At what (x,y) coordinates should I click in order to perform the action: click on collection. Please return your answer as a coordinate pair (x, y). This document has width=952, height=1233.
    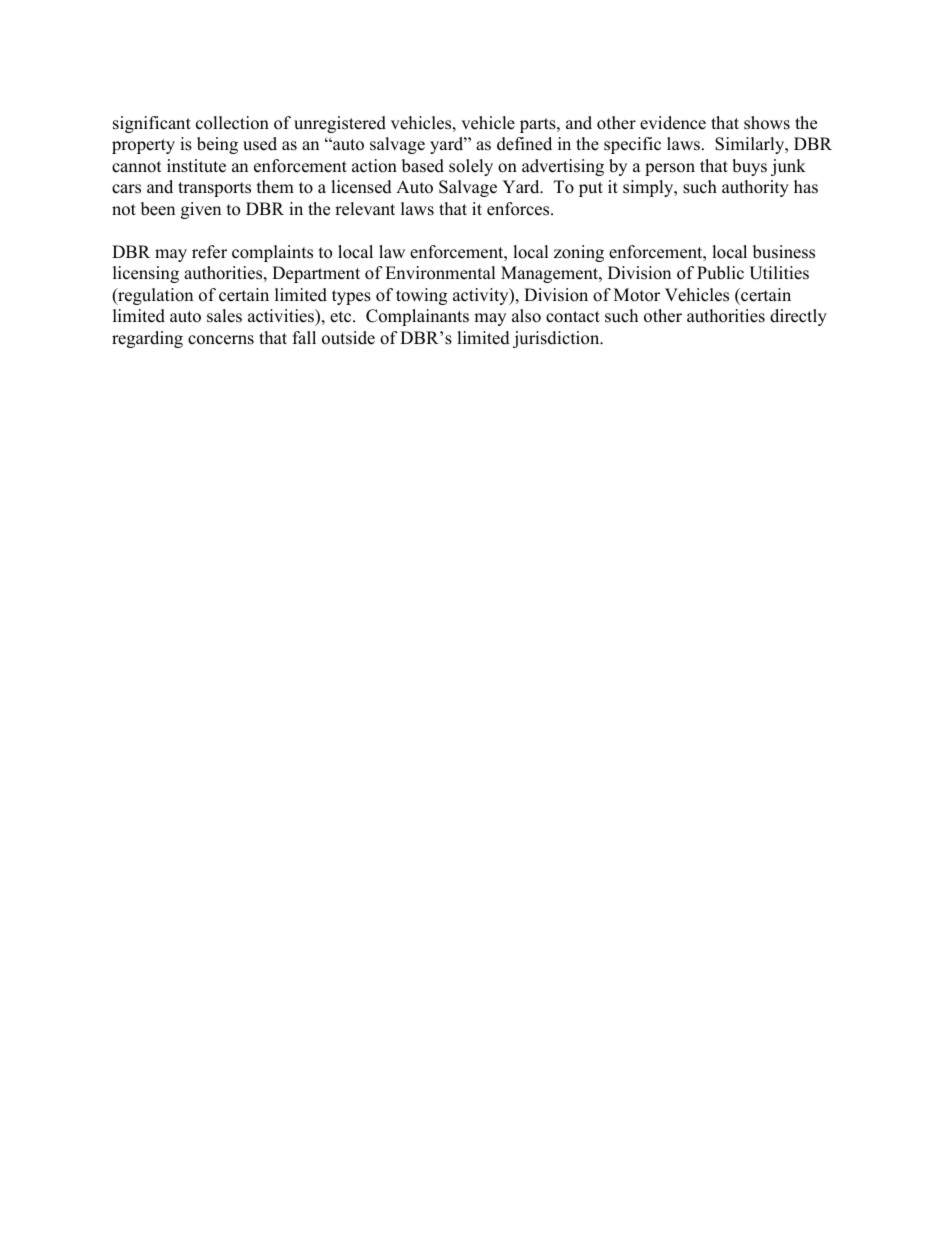
    Looking at the image, I should click on (232, 123).
